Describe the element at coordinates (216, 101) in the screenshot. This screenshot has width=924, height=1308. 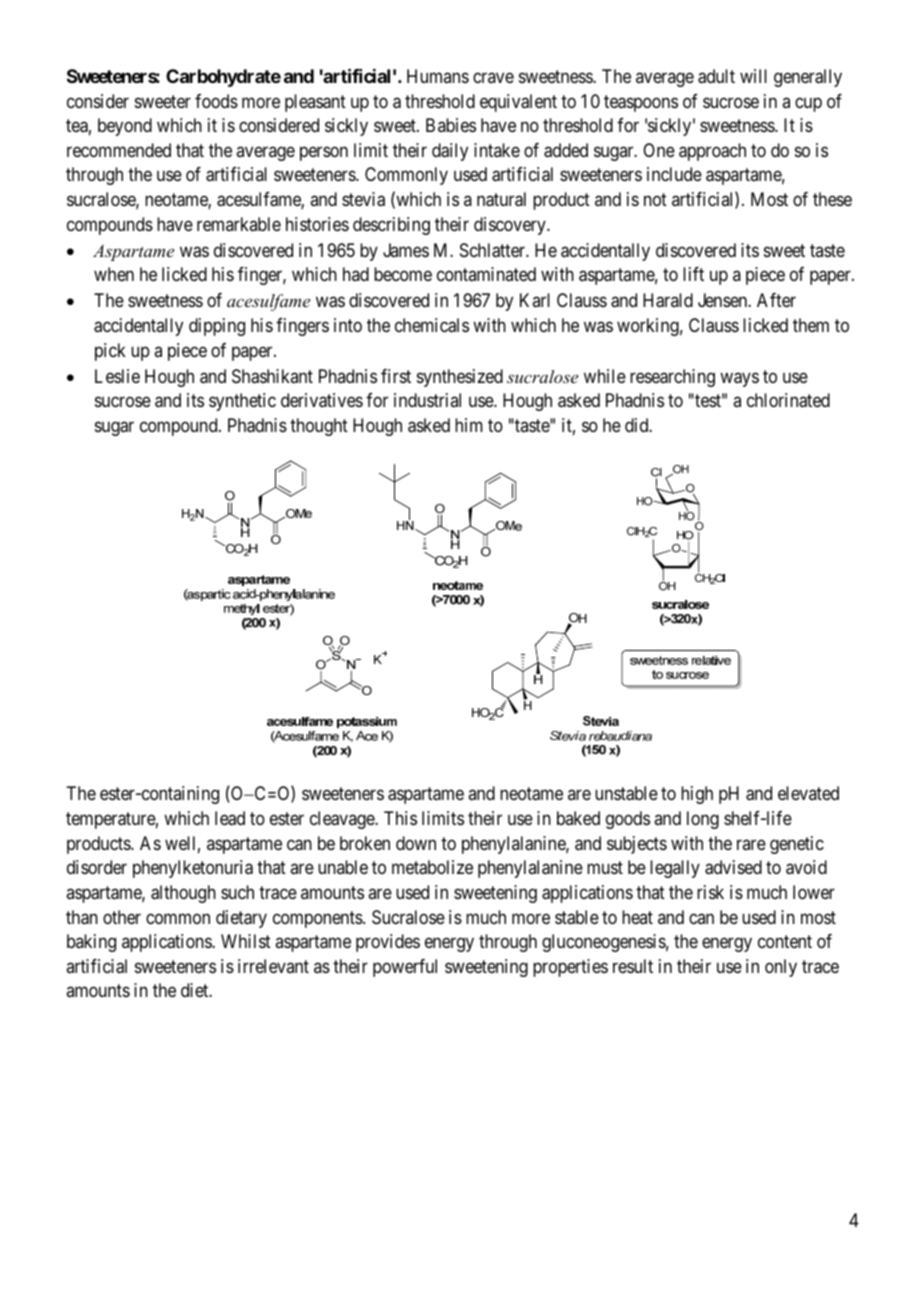
I see `foods` at that location.
